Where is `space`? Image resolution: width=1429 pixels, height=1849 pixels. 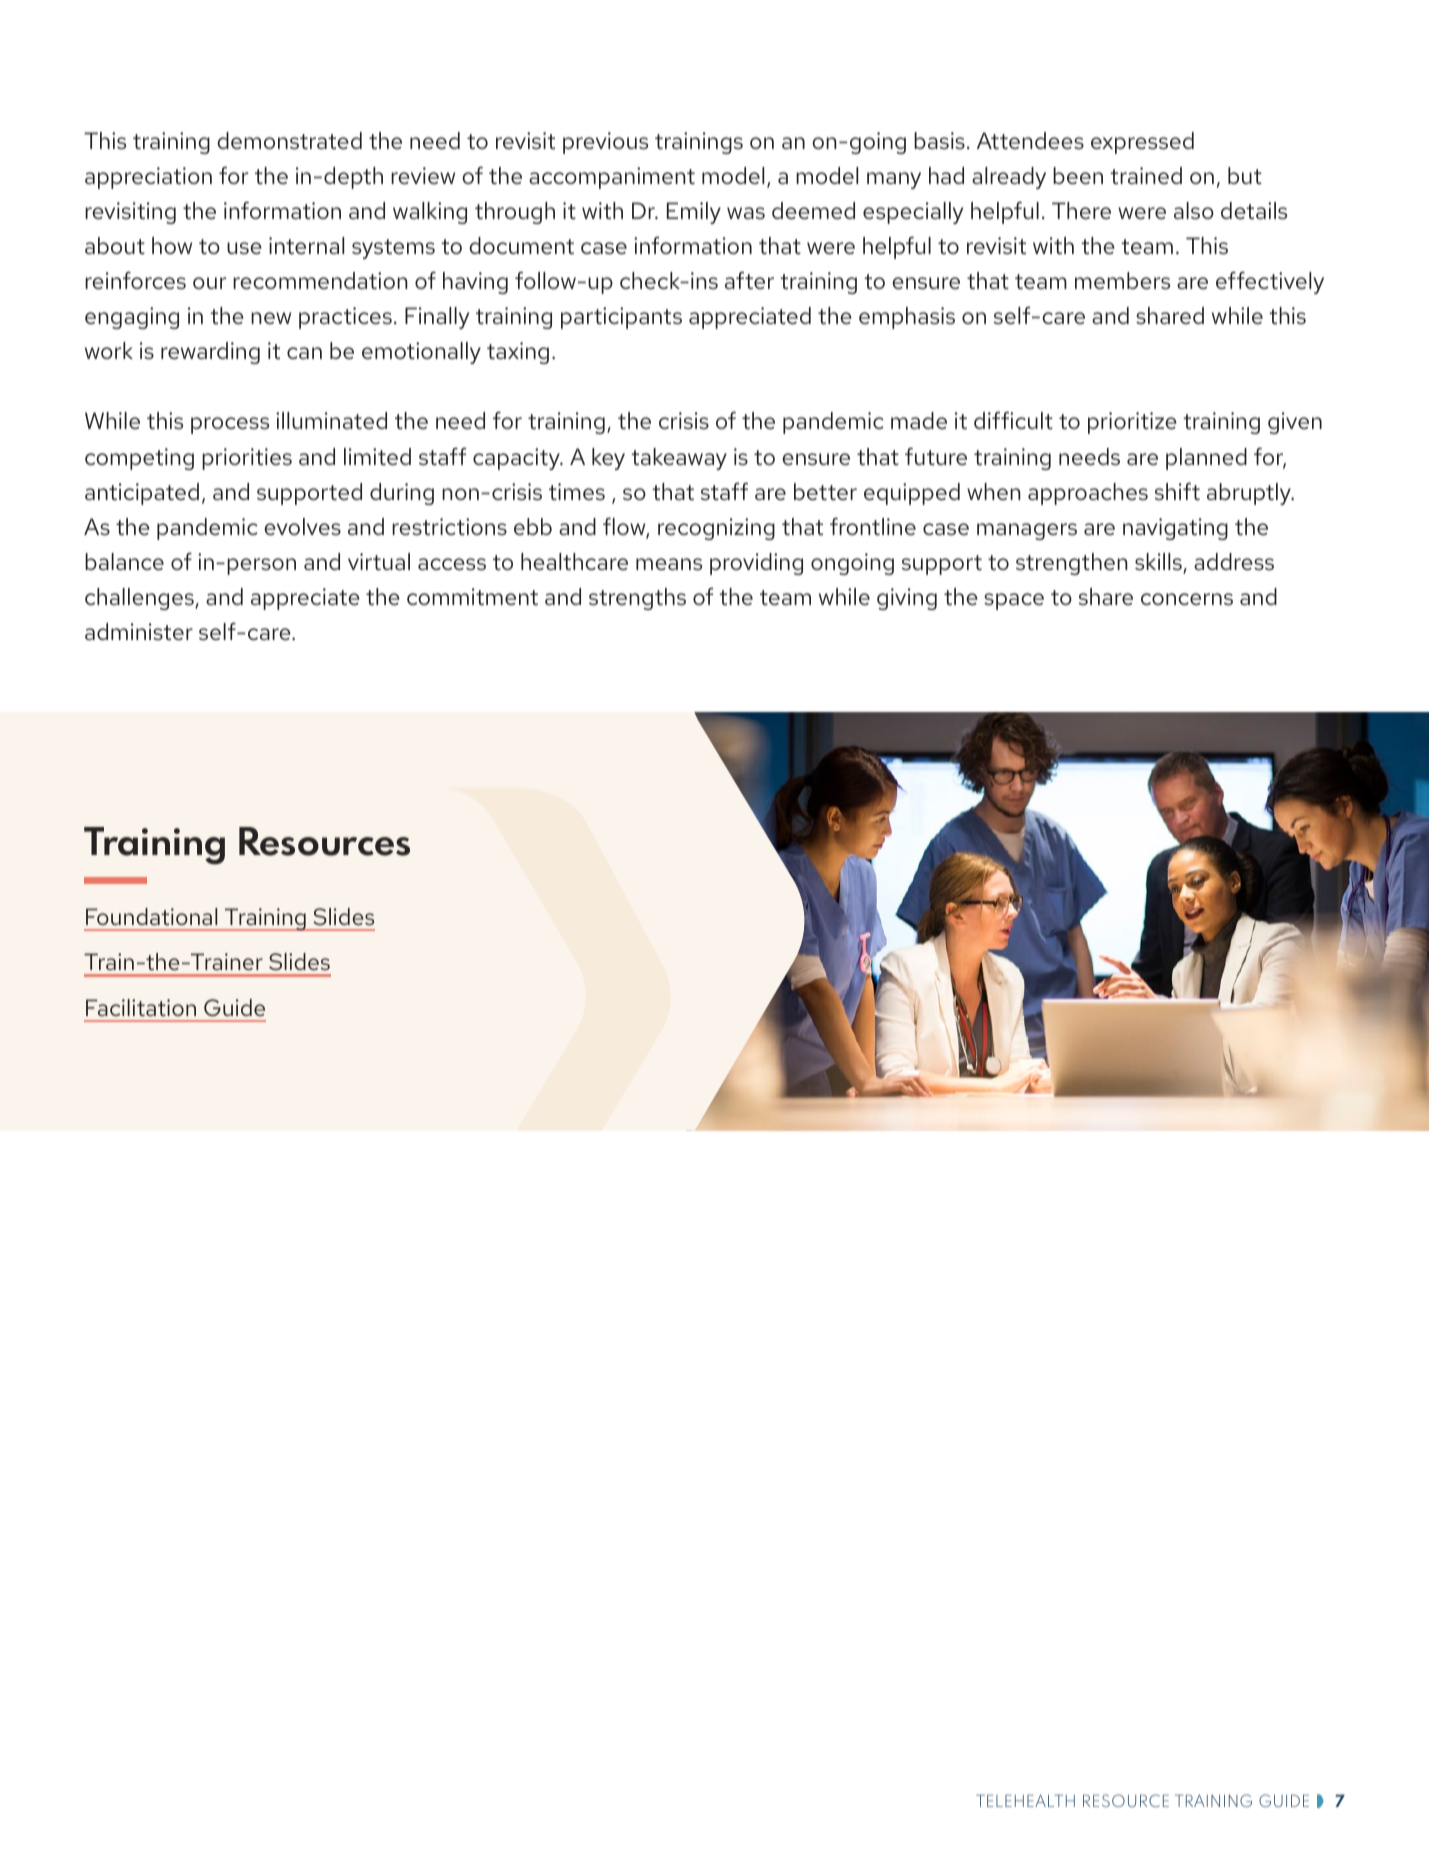
space is located at coordinates (1014, 601).
